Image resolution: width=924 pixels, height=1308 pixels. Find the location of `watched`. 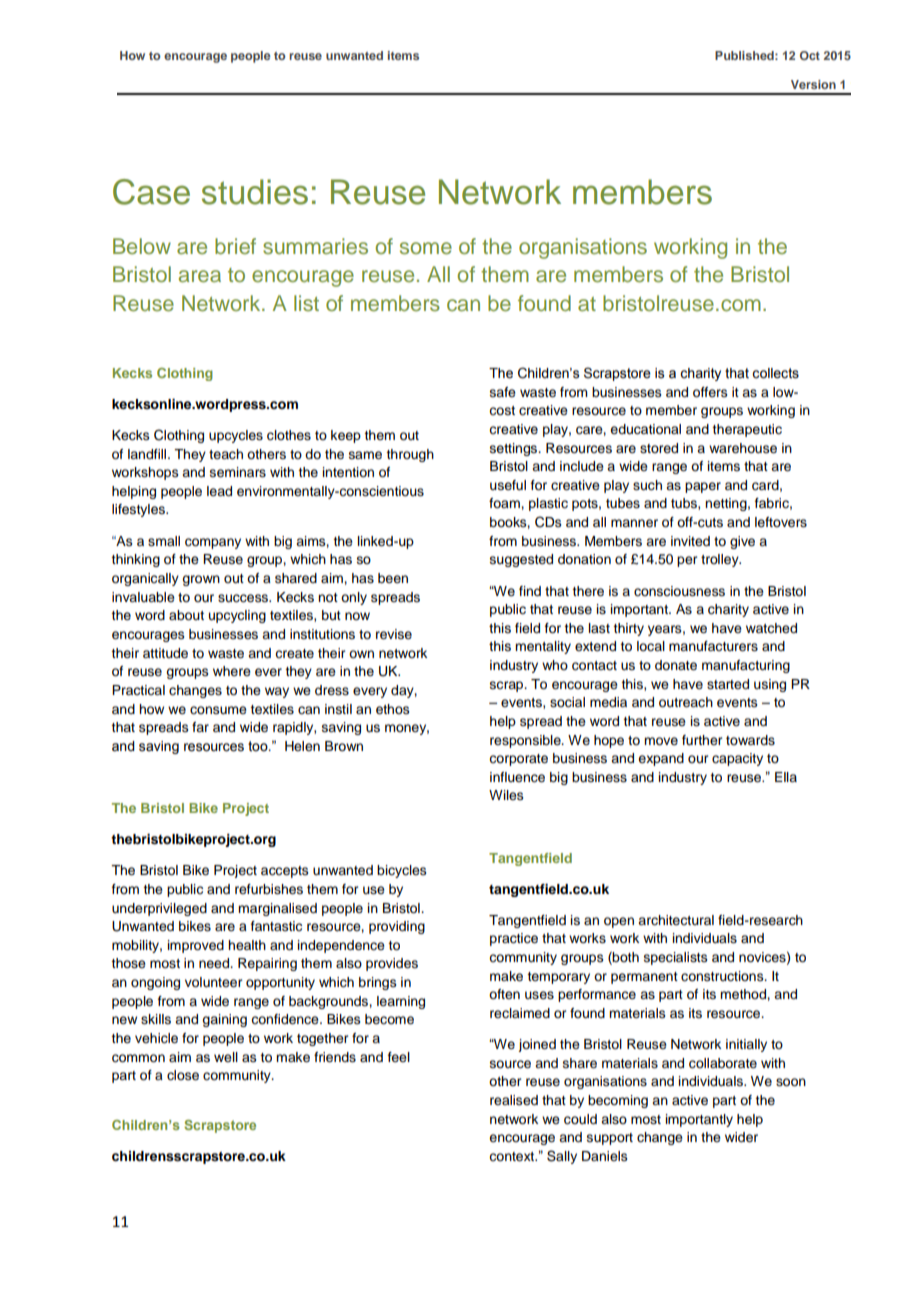

watched is located at coordinates (771, 628).
